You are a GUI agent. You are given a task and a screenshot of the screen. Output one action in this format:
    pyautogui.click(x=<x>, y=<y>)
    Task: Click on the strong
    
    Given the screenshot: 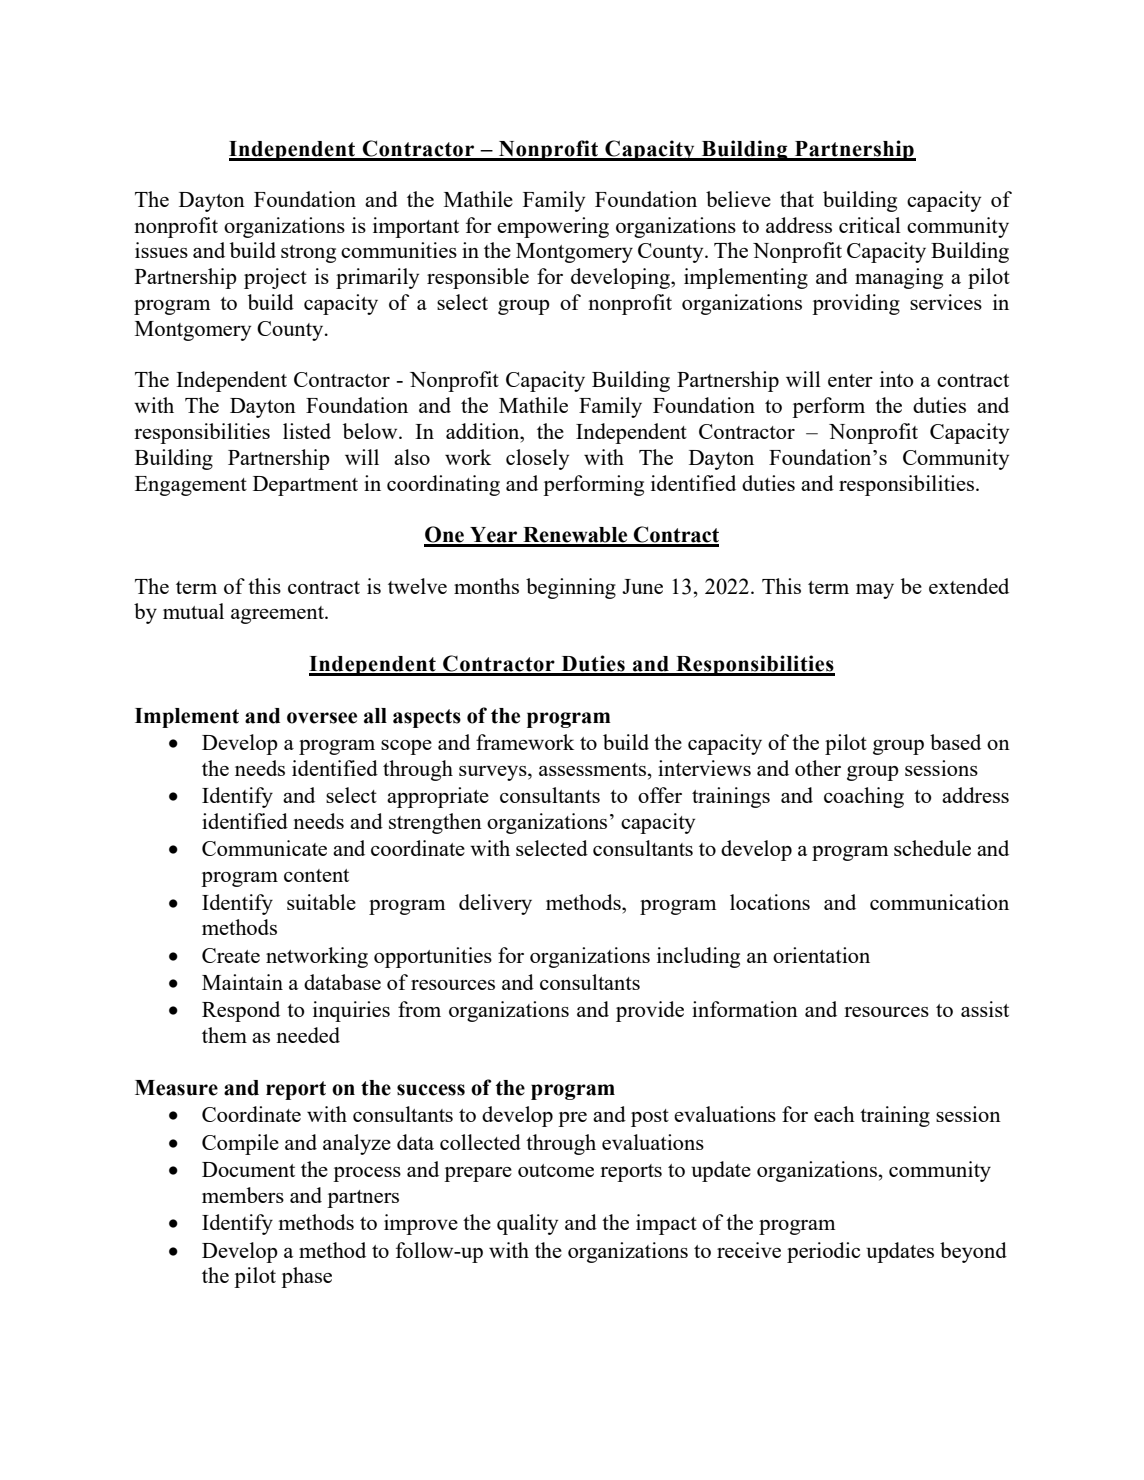 What is the action you would take?
    pyautogui.click(x=308, y=254)
